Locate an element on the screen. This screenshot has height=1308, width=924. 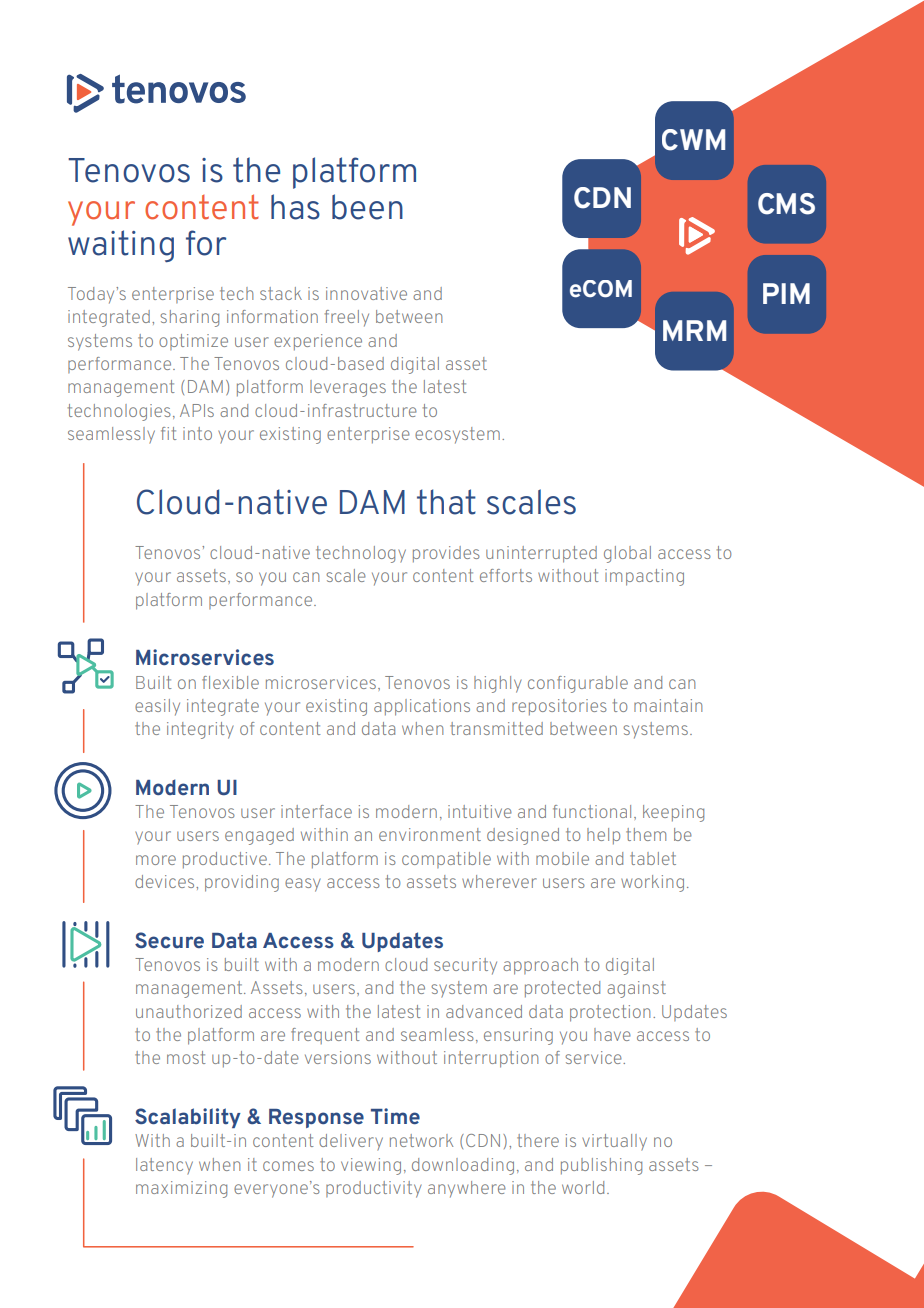
been is located at coordinates (367, 207).
